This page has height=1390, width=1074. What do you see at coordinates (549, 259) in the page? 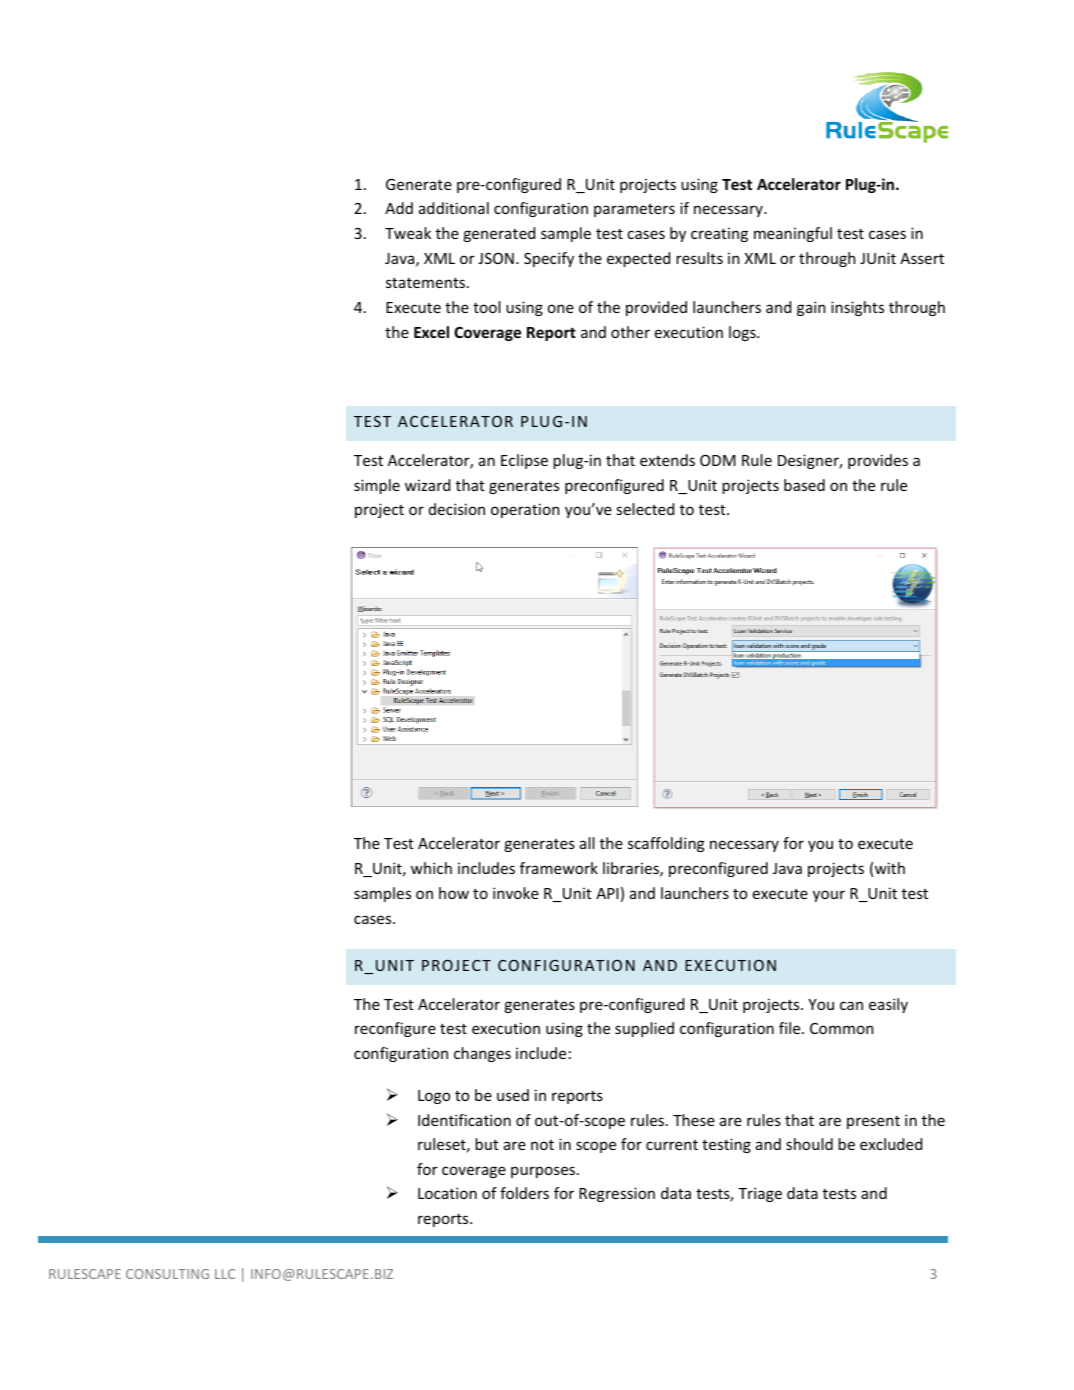
I see `Specify` at bounding box center [549, 259].
